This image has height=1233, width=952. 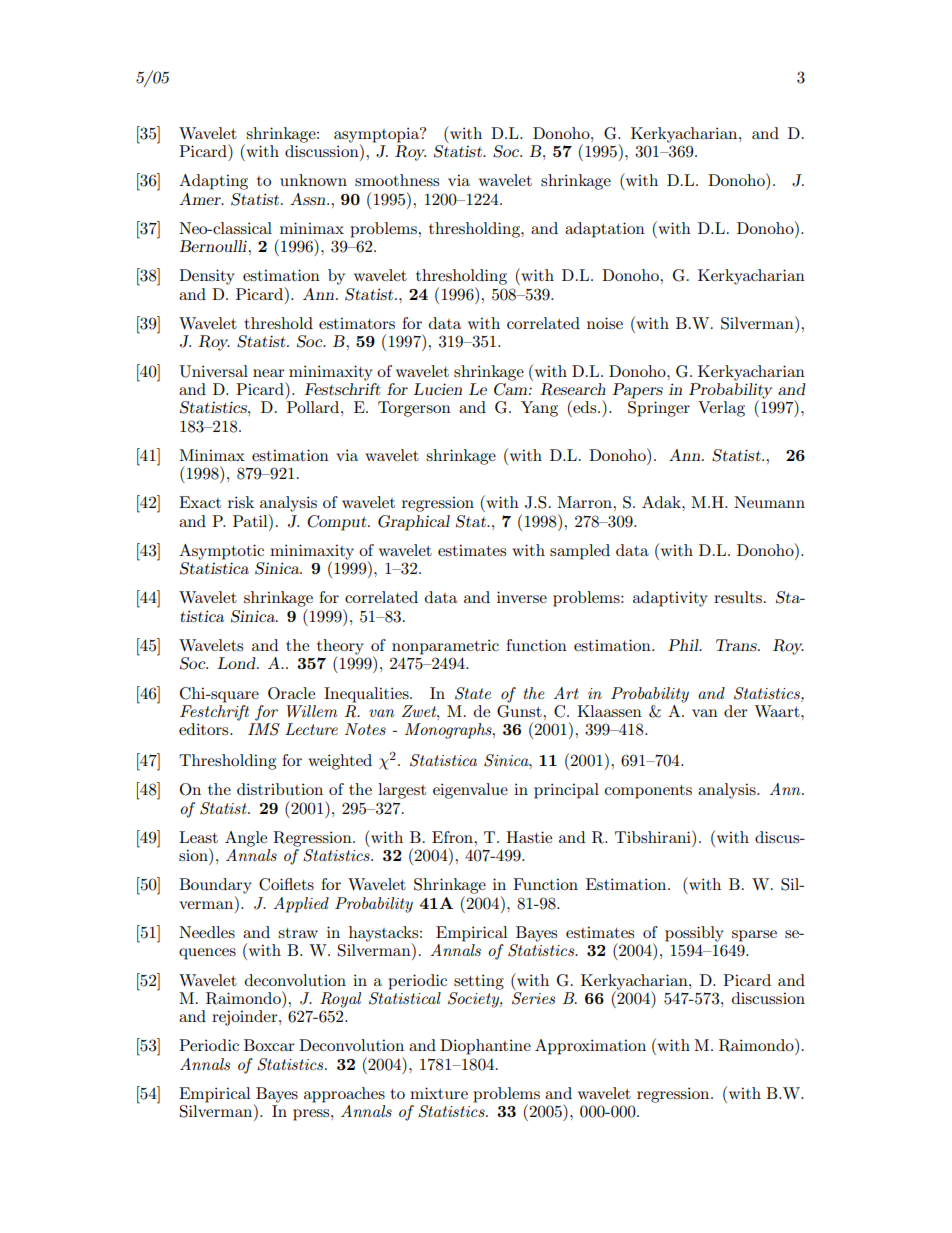 What do you see at coordinates (269, 1045) in the image?
I see `Boxcar` at bounding box center [269, 1045].
